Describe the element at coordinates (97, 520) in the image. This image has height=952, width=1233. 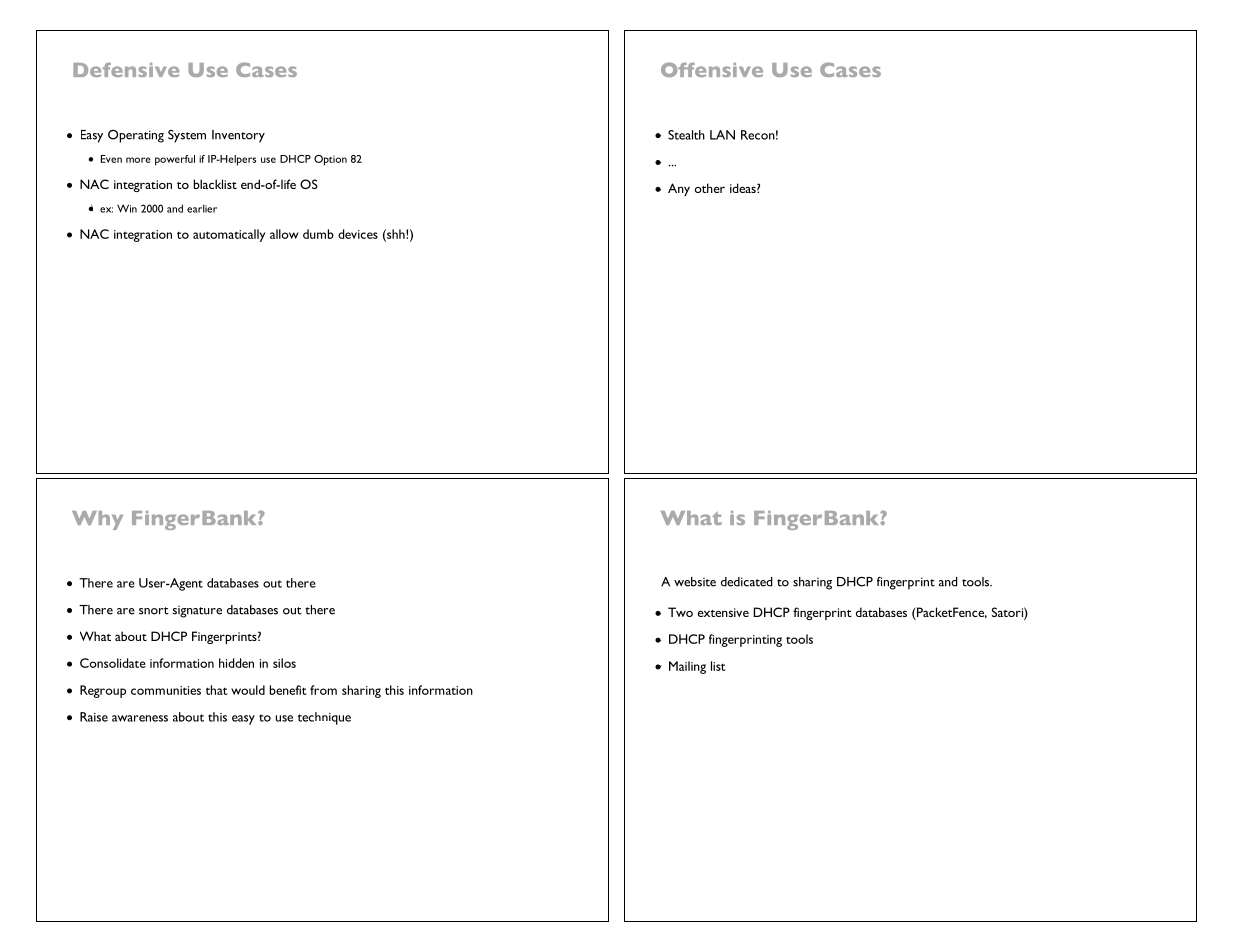
I see `Why` at that location.
